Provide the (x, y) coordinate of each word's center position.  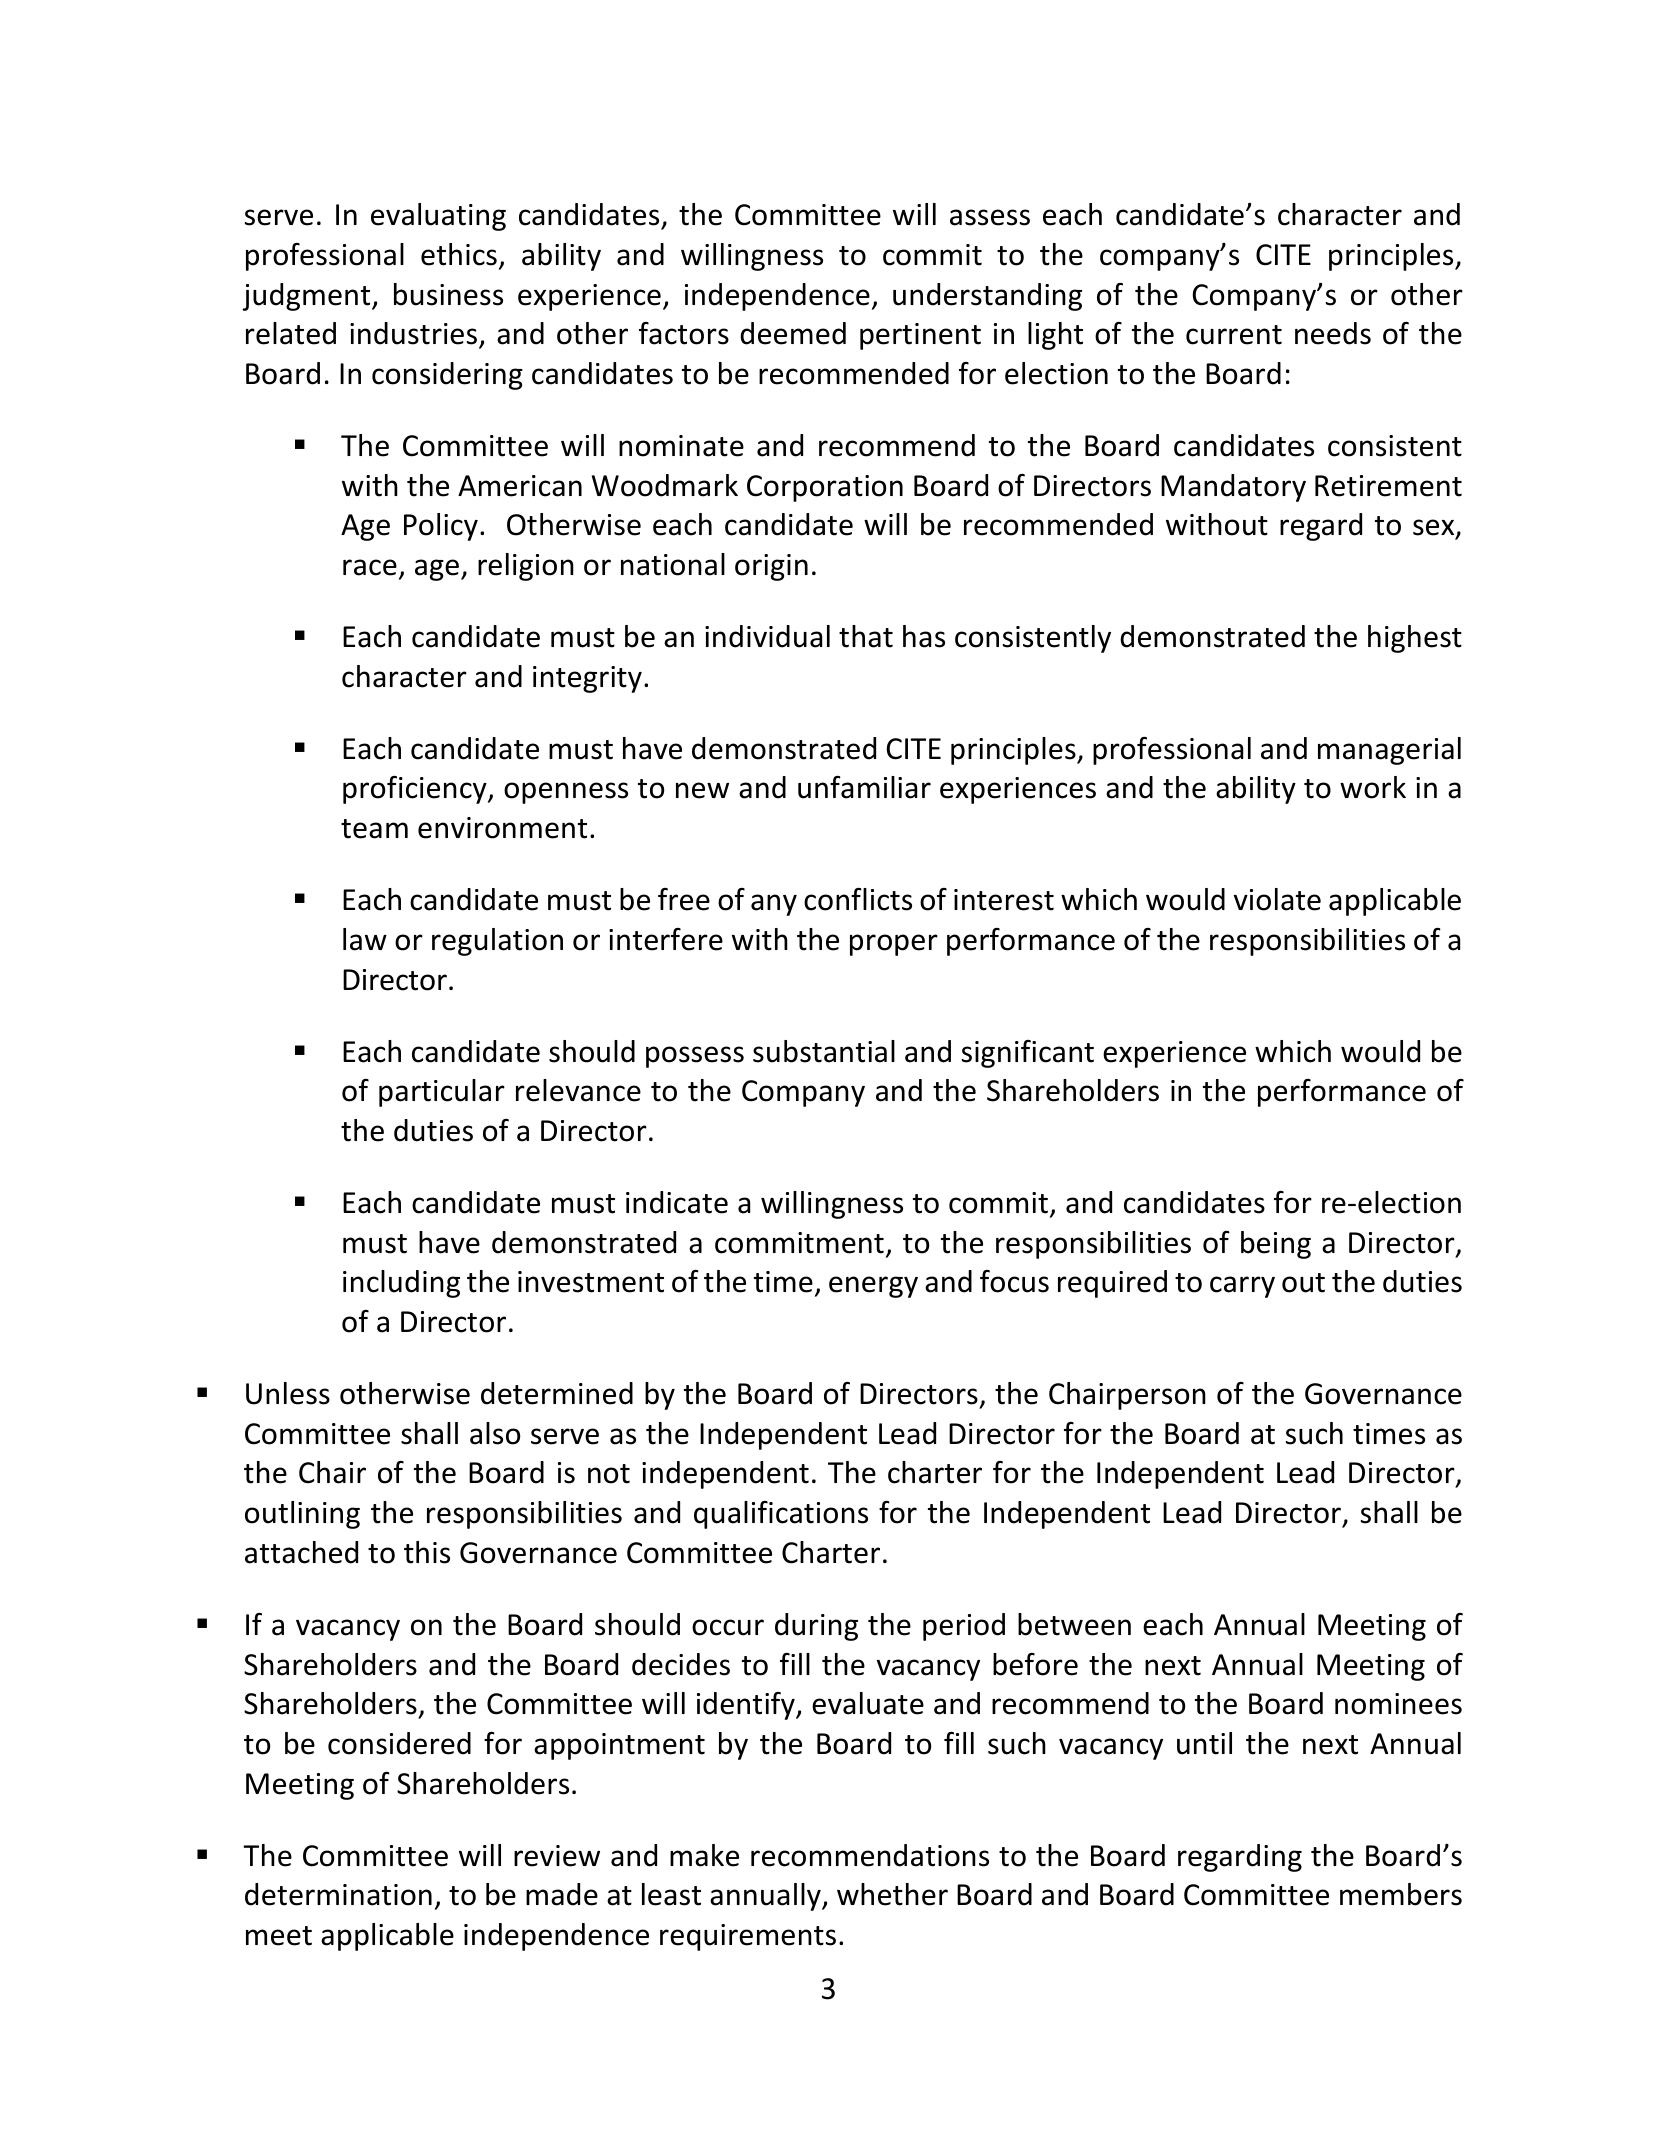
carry (1242, 1287)
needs (1333, 333)
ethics (459, 254)
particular (442, 1093)
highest (1415, 639)
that (866, 636)
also (495, 1433)
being (1276, 1245)
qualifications (781, 1515)
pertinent (920, 336)
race (370, 567)
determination (338, 1894)
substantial (824, 1051)
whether (892, 1894)
